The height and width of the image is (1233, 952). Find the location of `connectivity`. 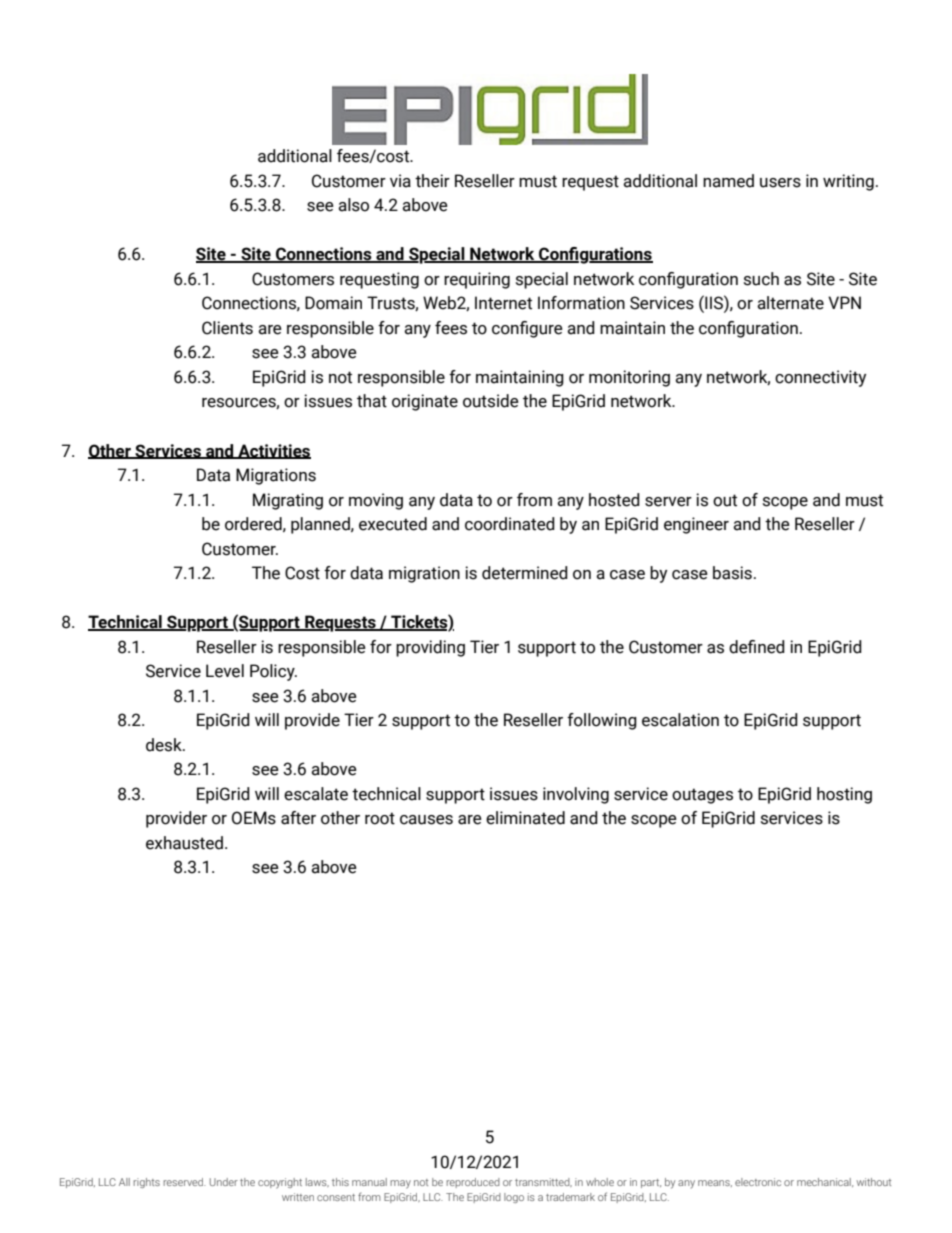

connectivity is located at coordinates (820, 378).
